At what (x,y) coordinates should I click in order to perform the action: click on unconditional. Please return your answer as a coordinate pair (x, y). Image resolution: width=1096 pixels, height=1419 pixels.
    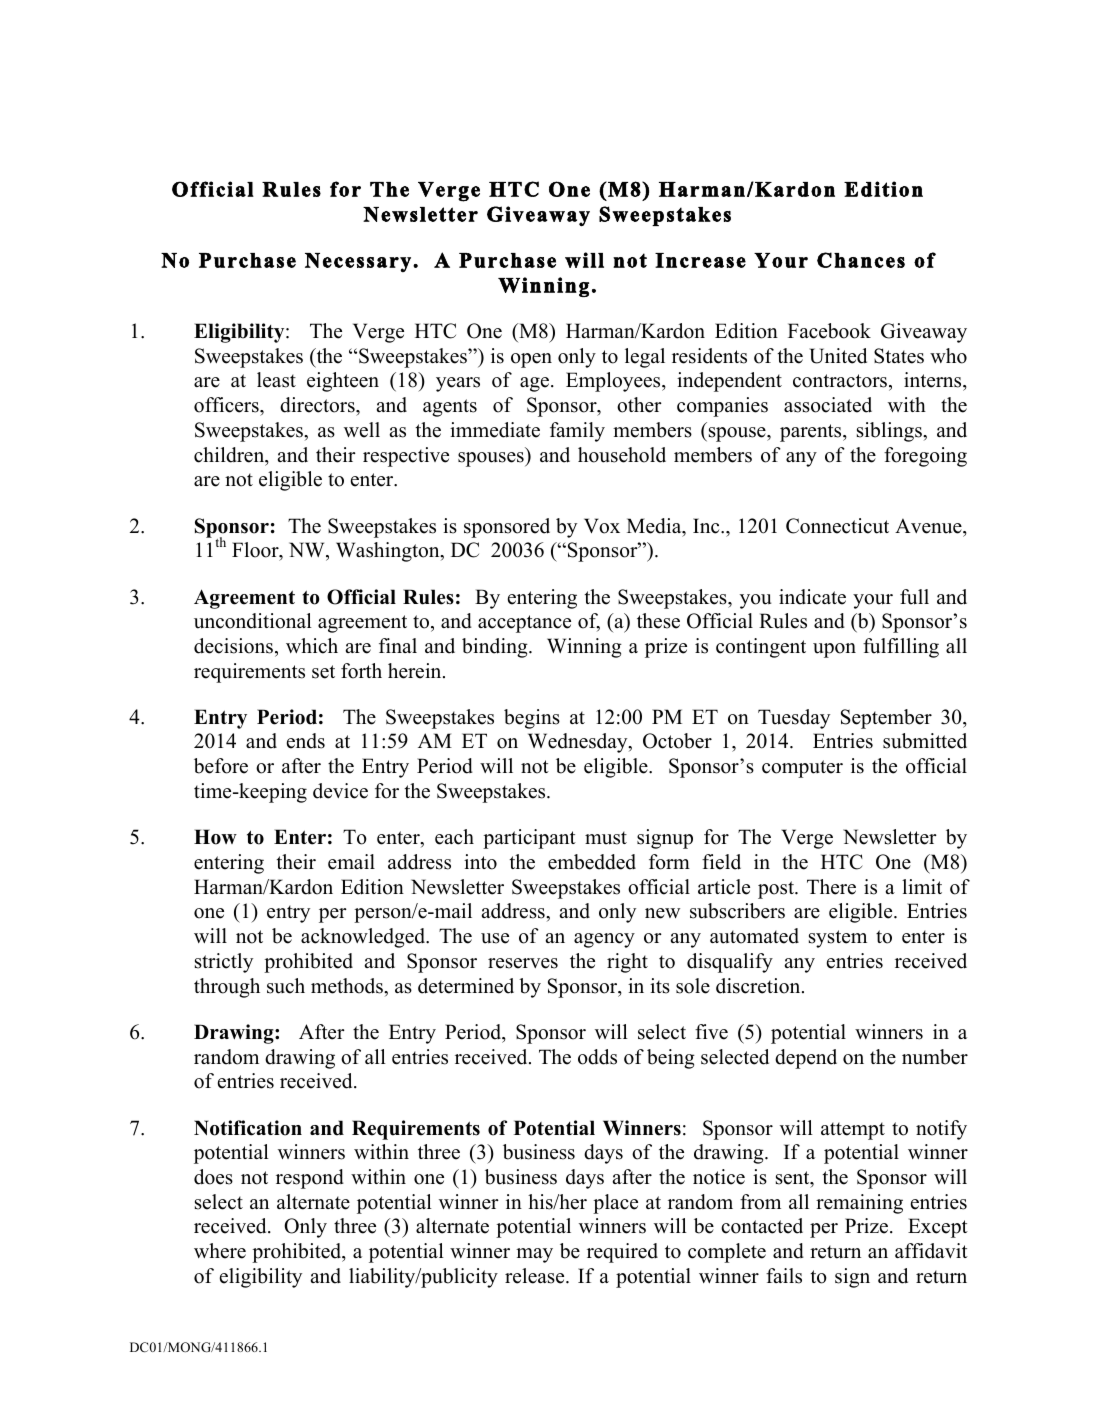
    Looking at the image, I should click on (253, 621).
